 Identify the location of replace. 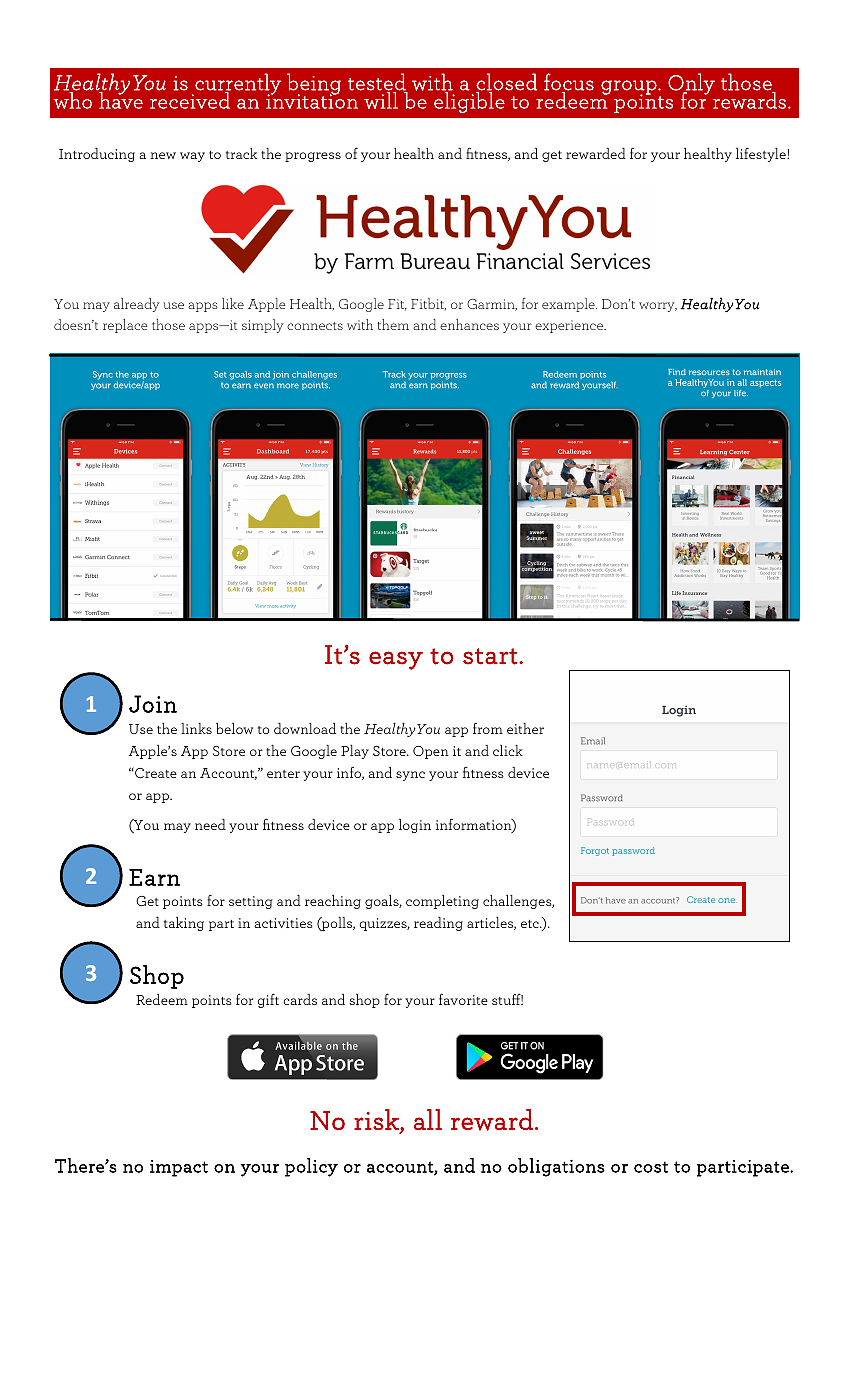
(125, 326).
